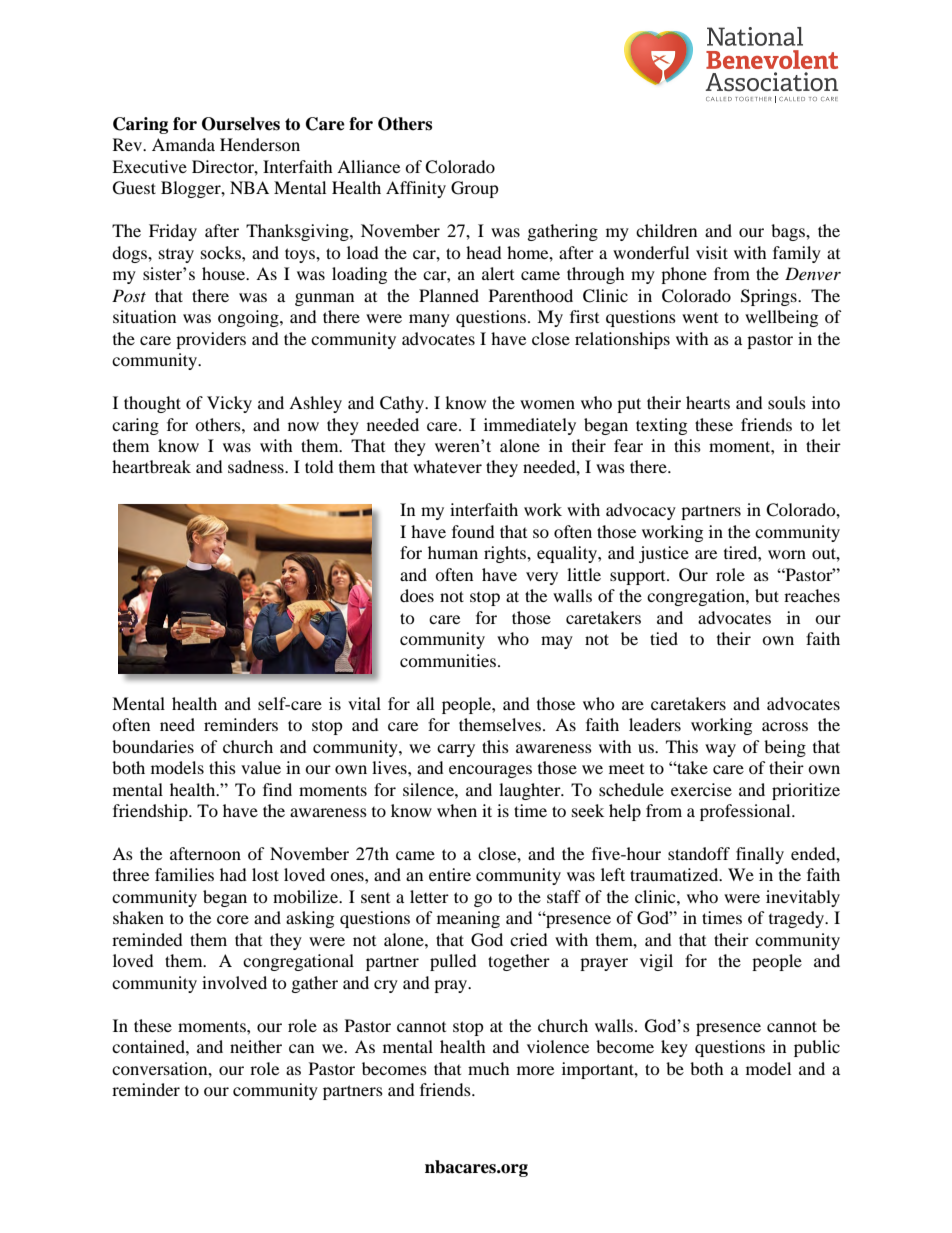 The image size is (952, 1233). Describe the element at coordinates (746, 812) in the page. I see `professional` at that location.
